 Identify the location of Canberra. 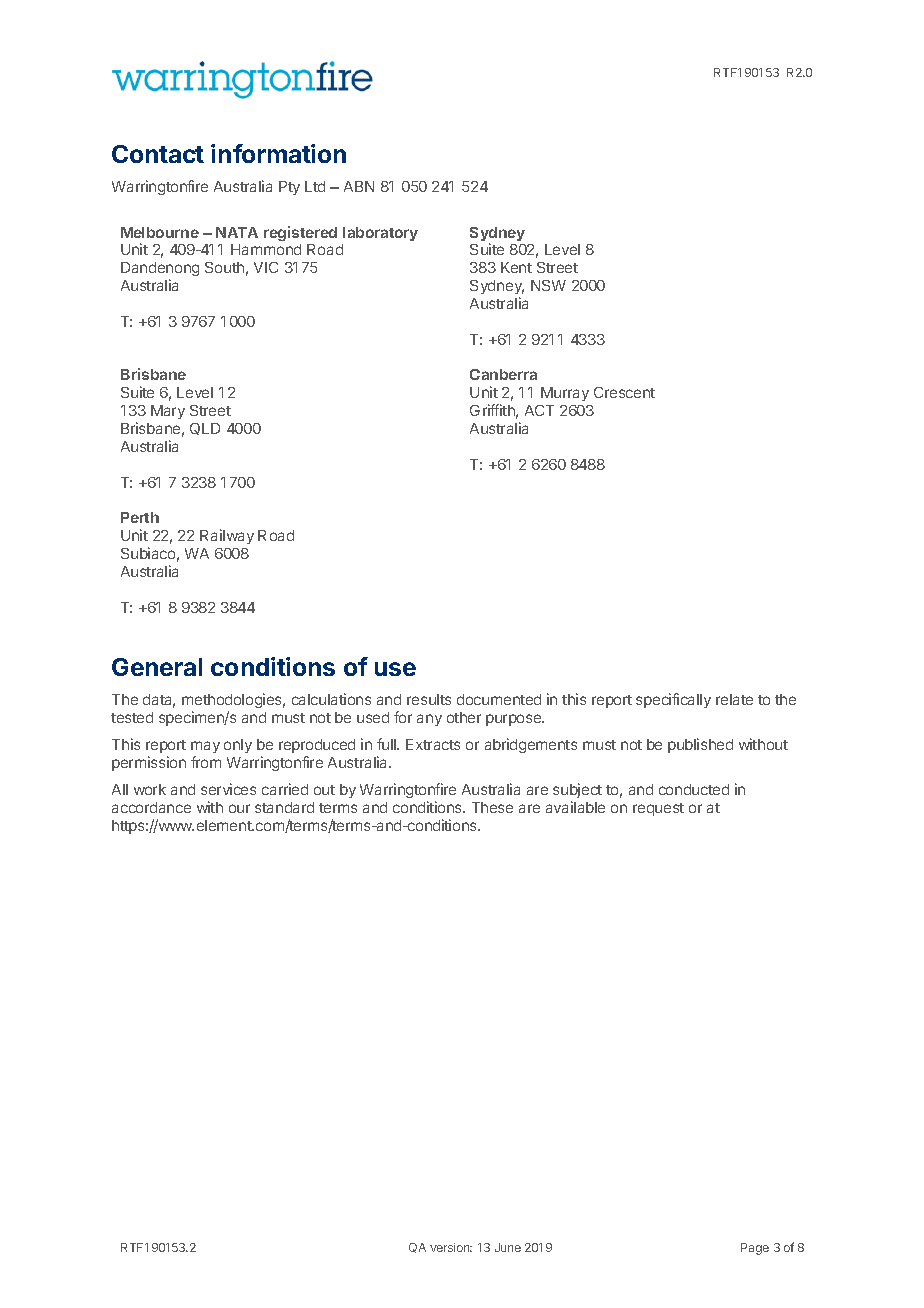
(503, 374).
